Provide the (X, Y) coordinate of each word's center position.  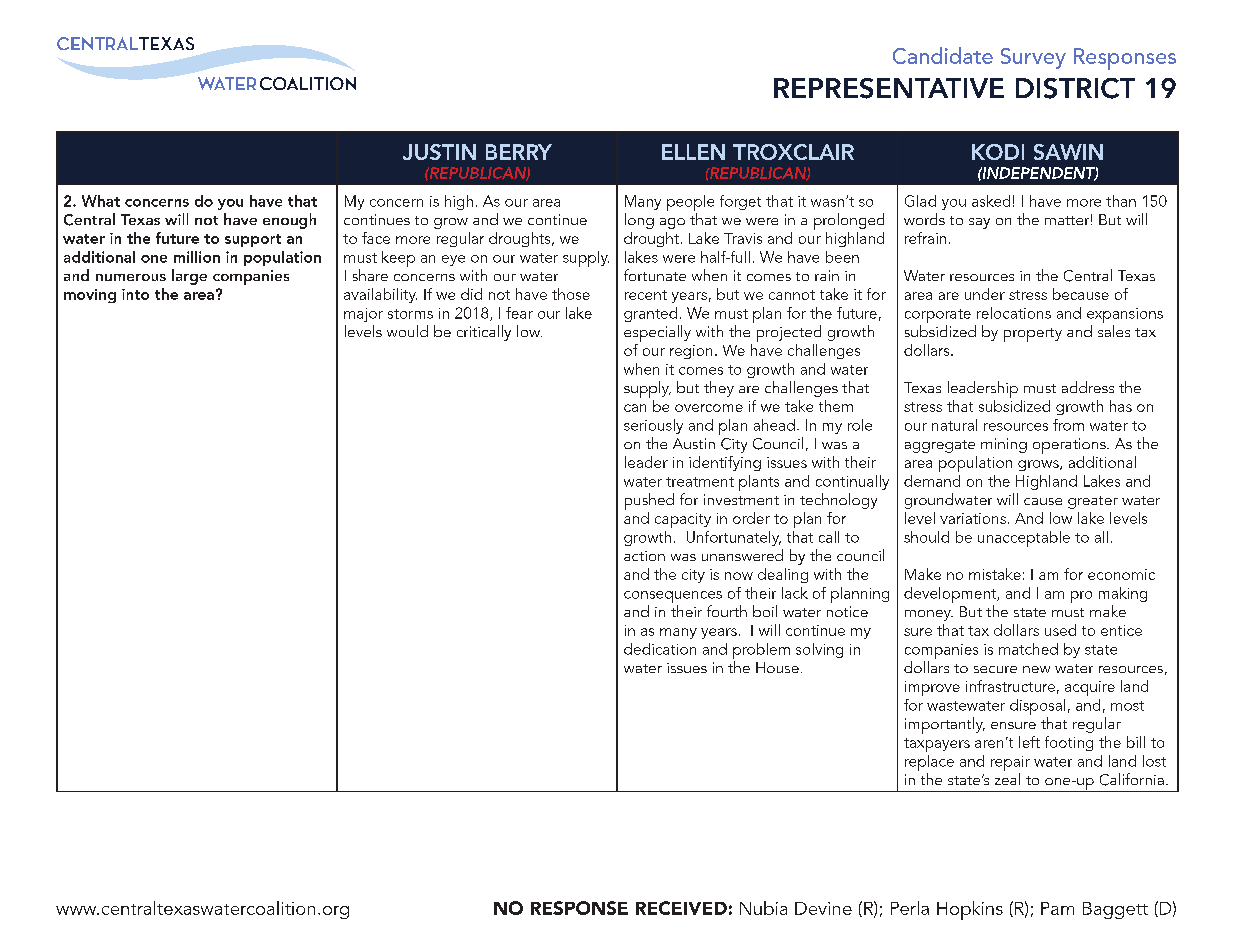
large (189, 277)
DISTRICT (1075, 88)
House (777, 667)
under (985, 294)
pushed (649, 501)
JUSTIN (439, 152)
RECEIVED (681, 908)
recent (646, 295)
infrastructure (1010, 686)
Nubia (763, 908)
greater (1093, 502)
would (407, 331)
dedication (660, 649)
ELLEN (693, 152)
